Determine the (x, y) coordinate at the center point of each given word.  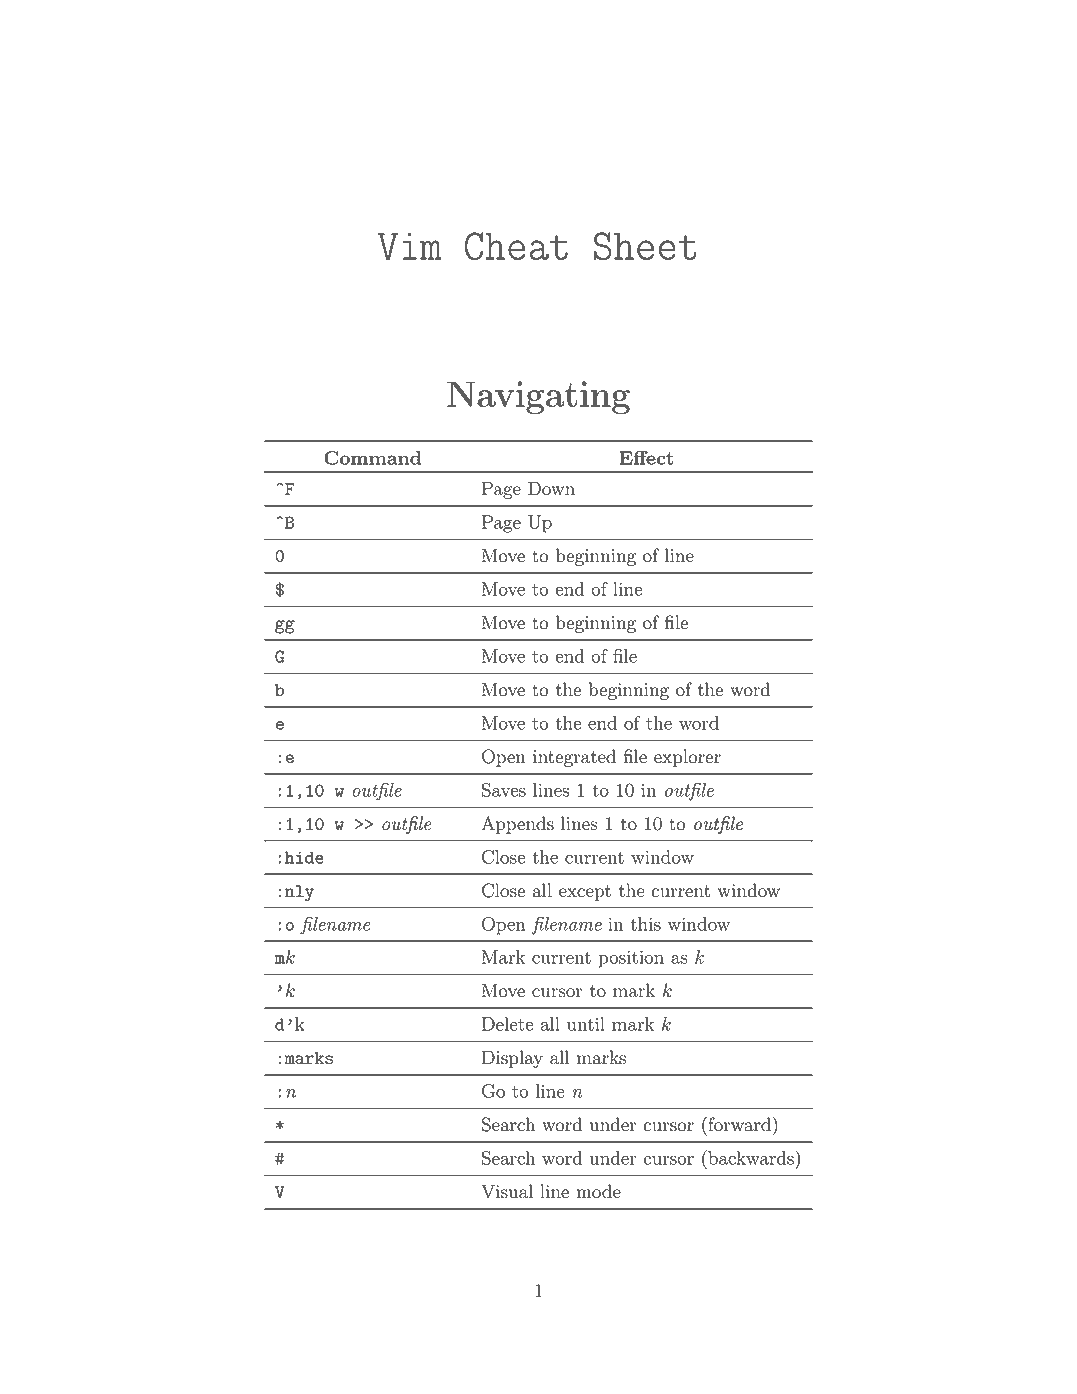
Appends (517, 825)
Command (372, 458)
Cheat (516, 246)
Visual (507, 1191)
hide (304, 857)
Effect (646, 458)
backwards (751, 1157)
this (645, 924)
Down (551, 488)
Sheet (645, 246)
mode (598, 1191)
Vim (410, 246)
